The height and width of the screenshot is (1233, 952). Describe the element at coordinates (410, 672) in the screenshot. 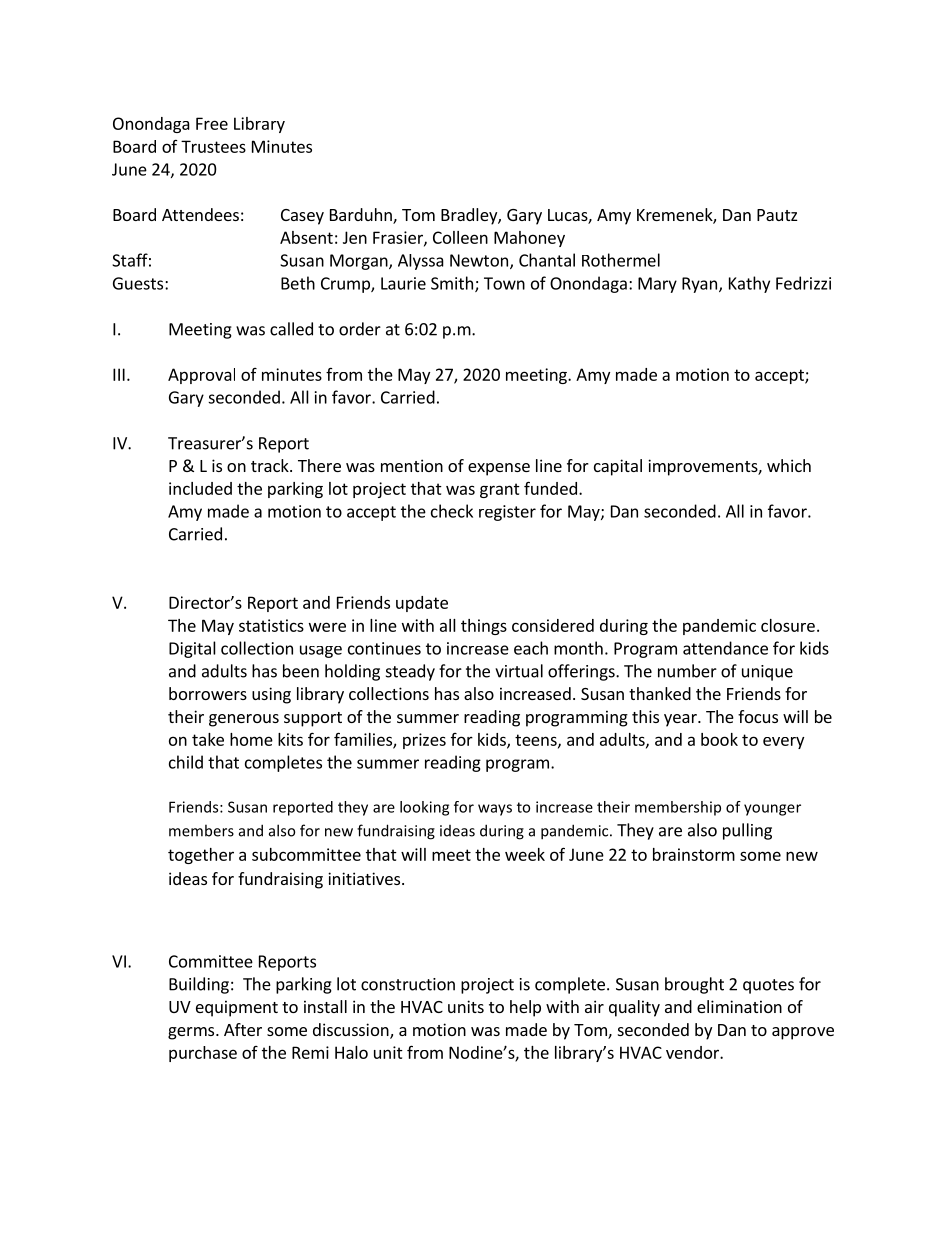

I see `steady` at that location.
